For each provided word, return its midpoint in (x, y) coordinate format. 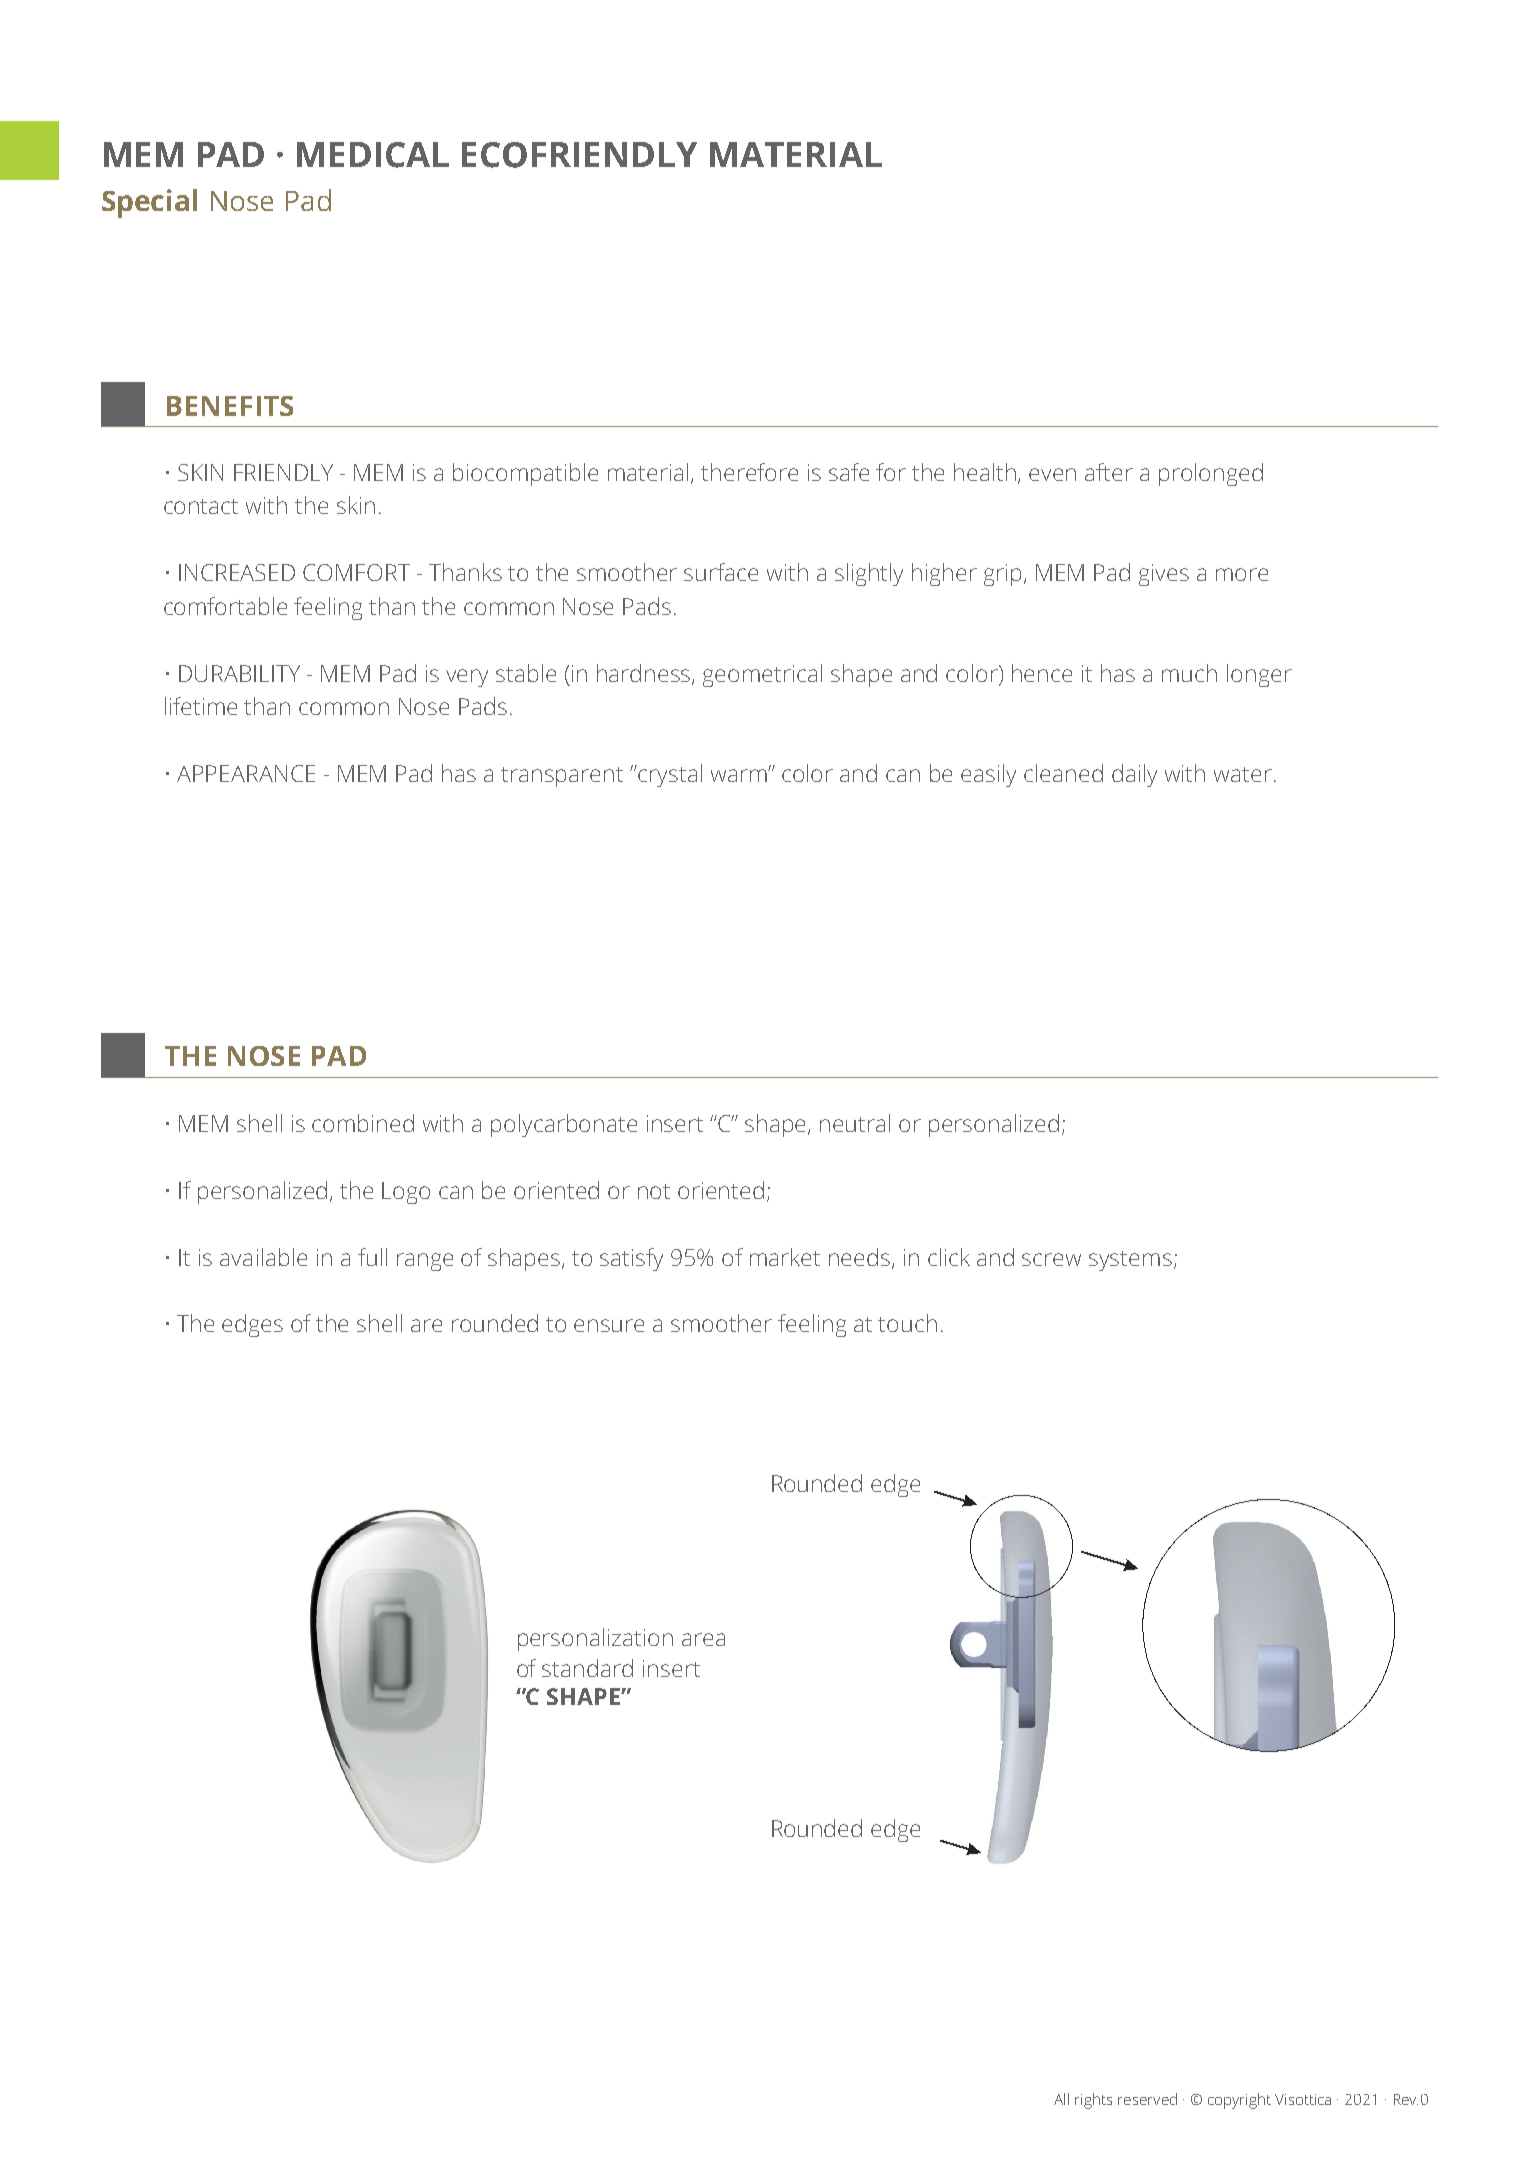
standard (587, 1668)
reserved (1147, 2099)
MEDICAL (373, 155)
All (1061, 2099)
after (1109, 472)
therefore (749, 472)
